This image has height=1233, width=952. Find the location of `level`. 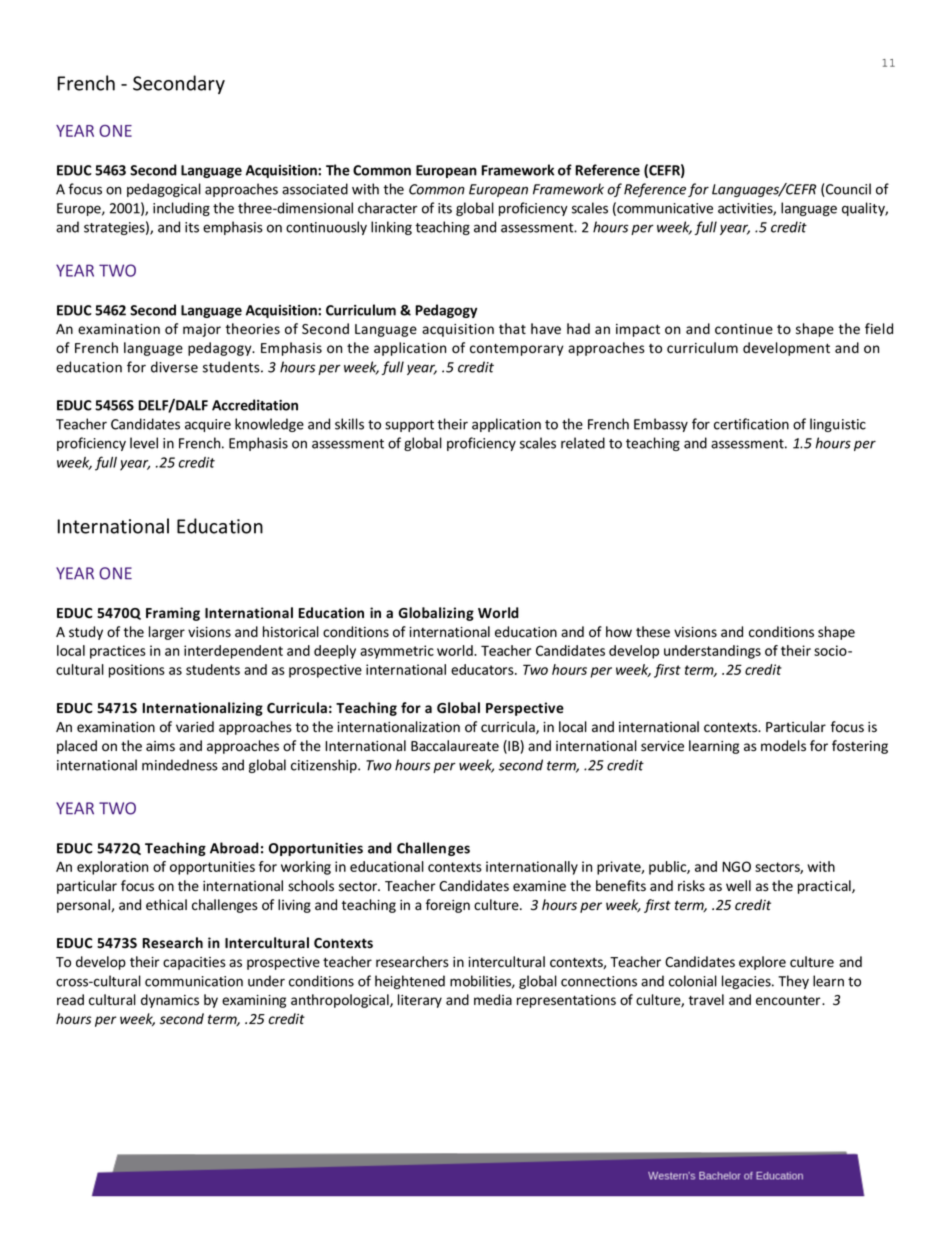

level is located at coordinates (144, 443).
